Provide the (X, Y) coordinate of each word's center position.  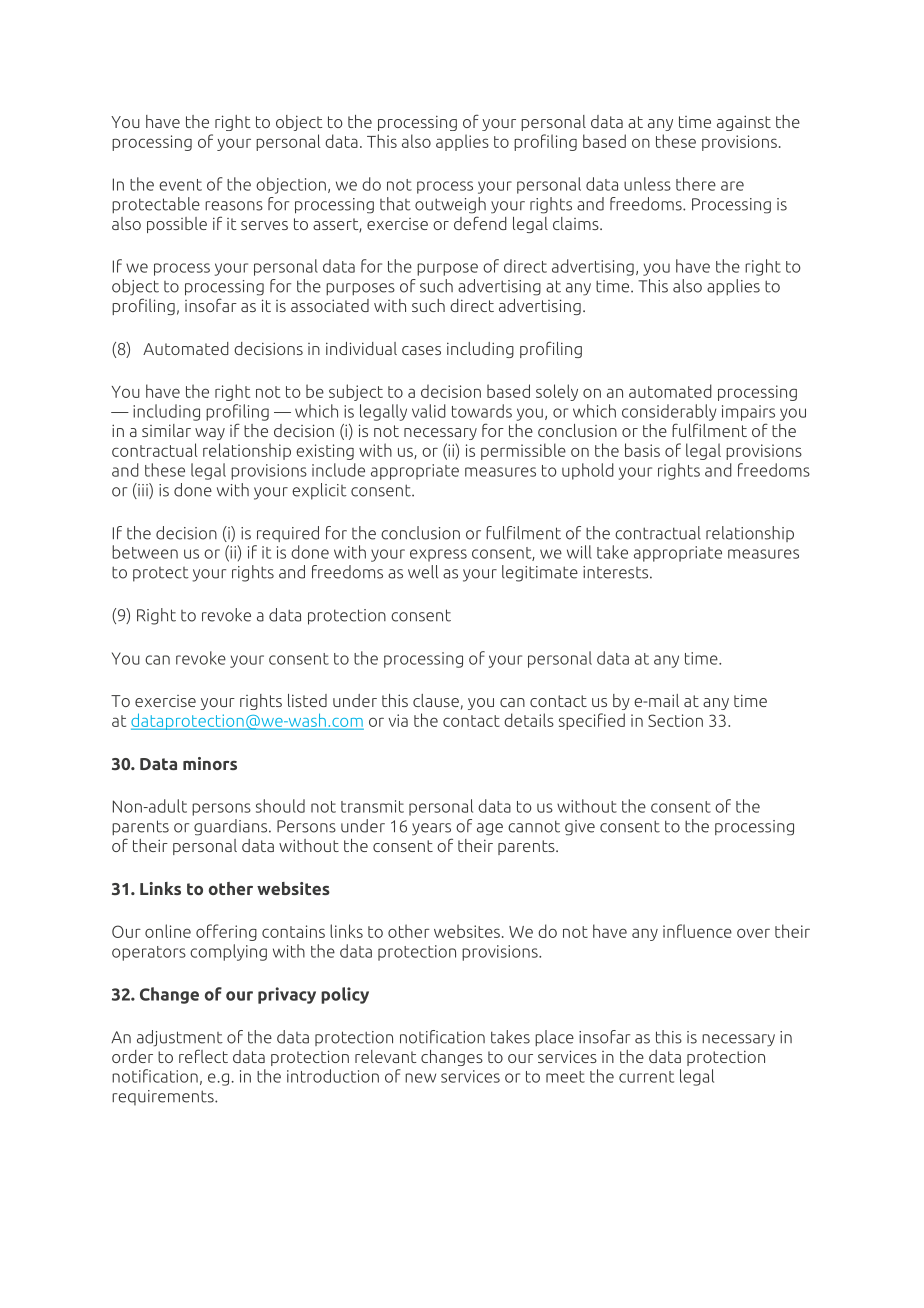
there (696, 184)
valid (429, 411)
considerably (669, 412)
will (579, 552)
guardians (232, 827)
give (580, 828)
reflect (203, 1056)
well (423, 572)
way (210, 434)
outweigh (450, 205)
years (431, 829)
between (145, 552)
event (180, 185)
